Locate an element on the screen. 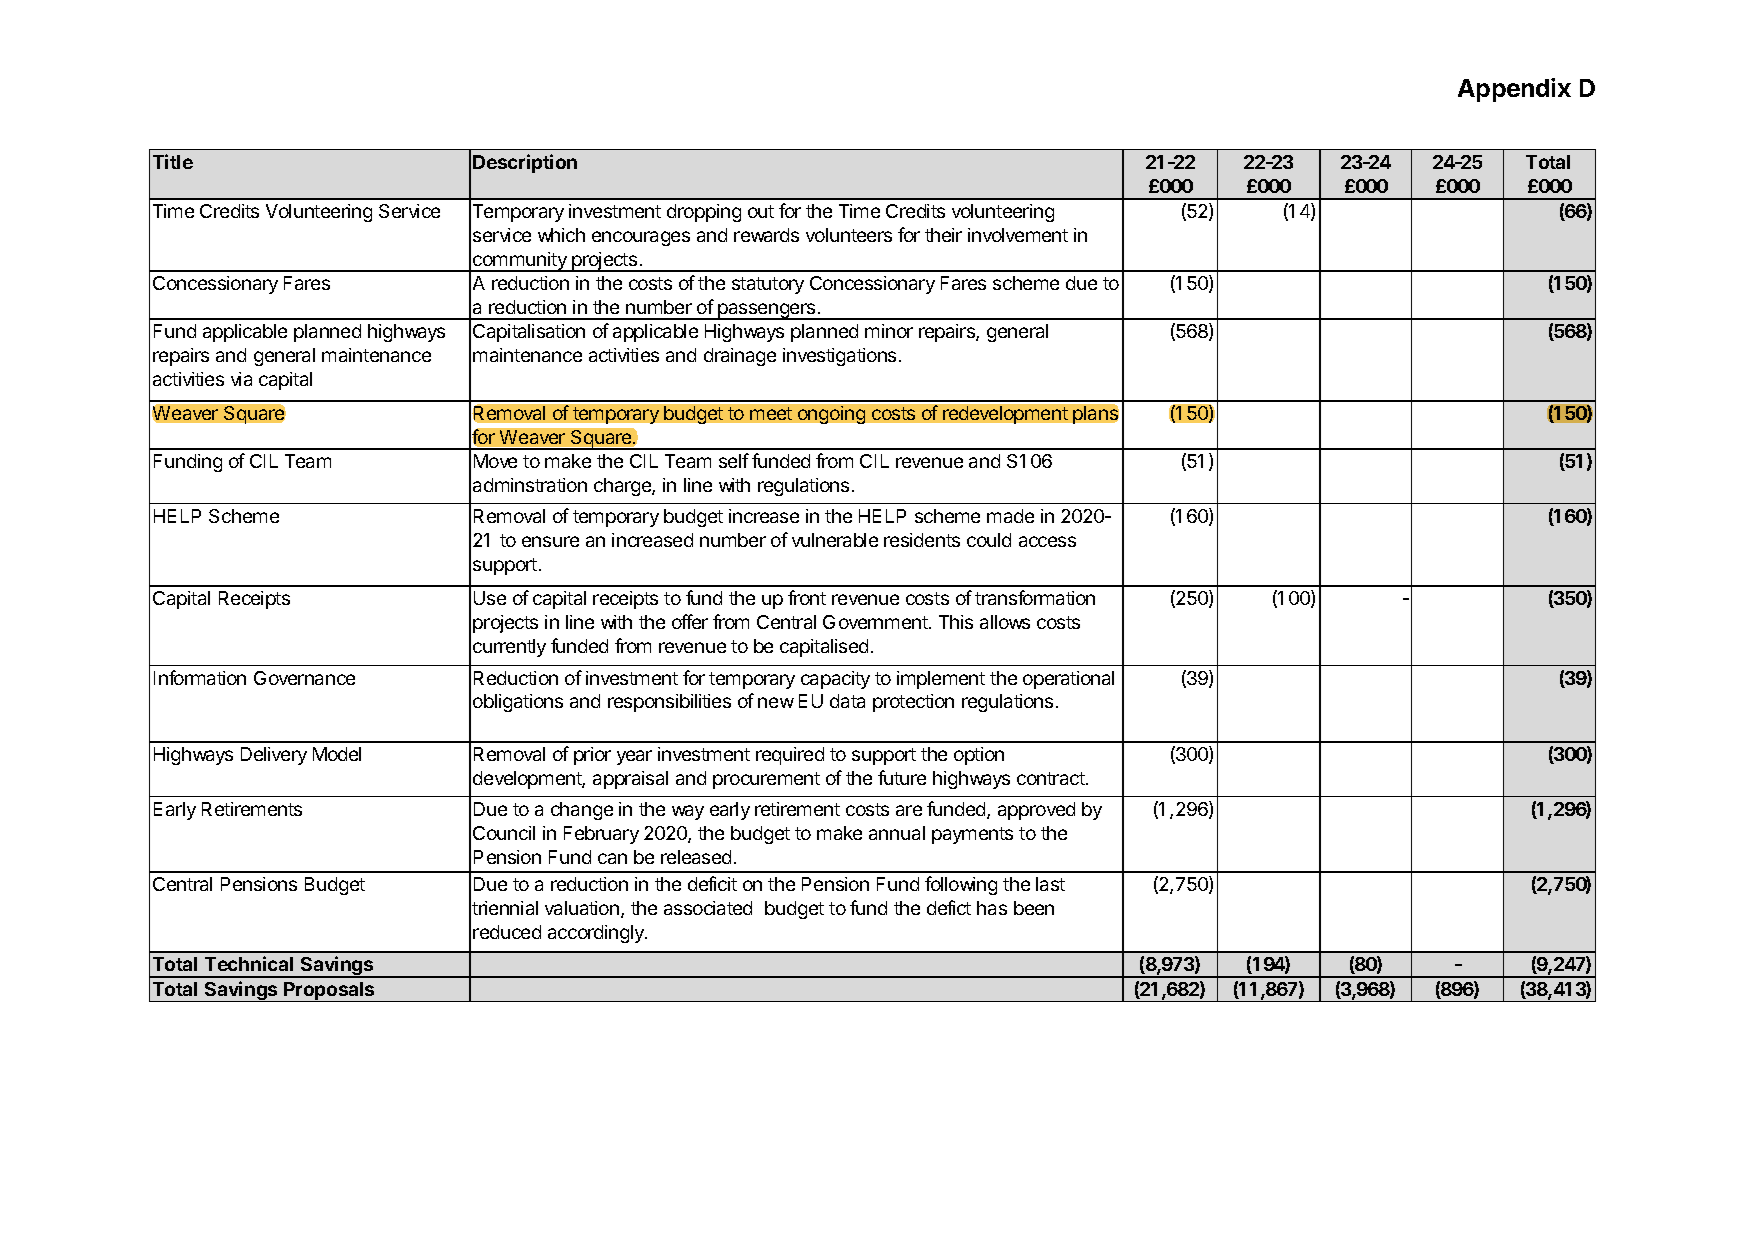 Image resolution: width=1745 pixels, height=1234 pixels. Title is located at coordinates (173, 161).
